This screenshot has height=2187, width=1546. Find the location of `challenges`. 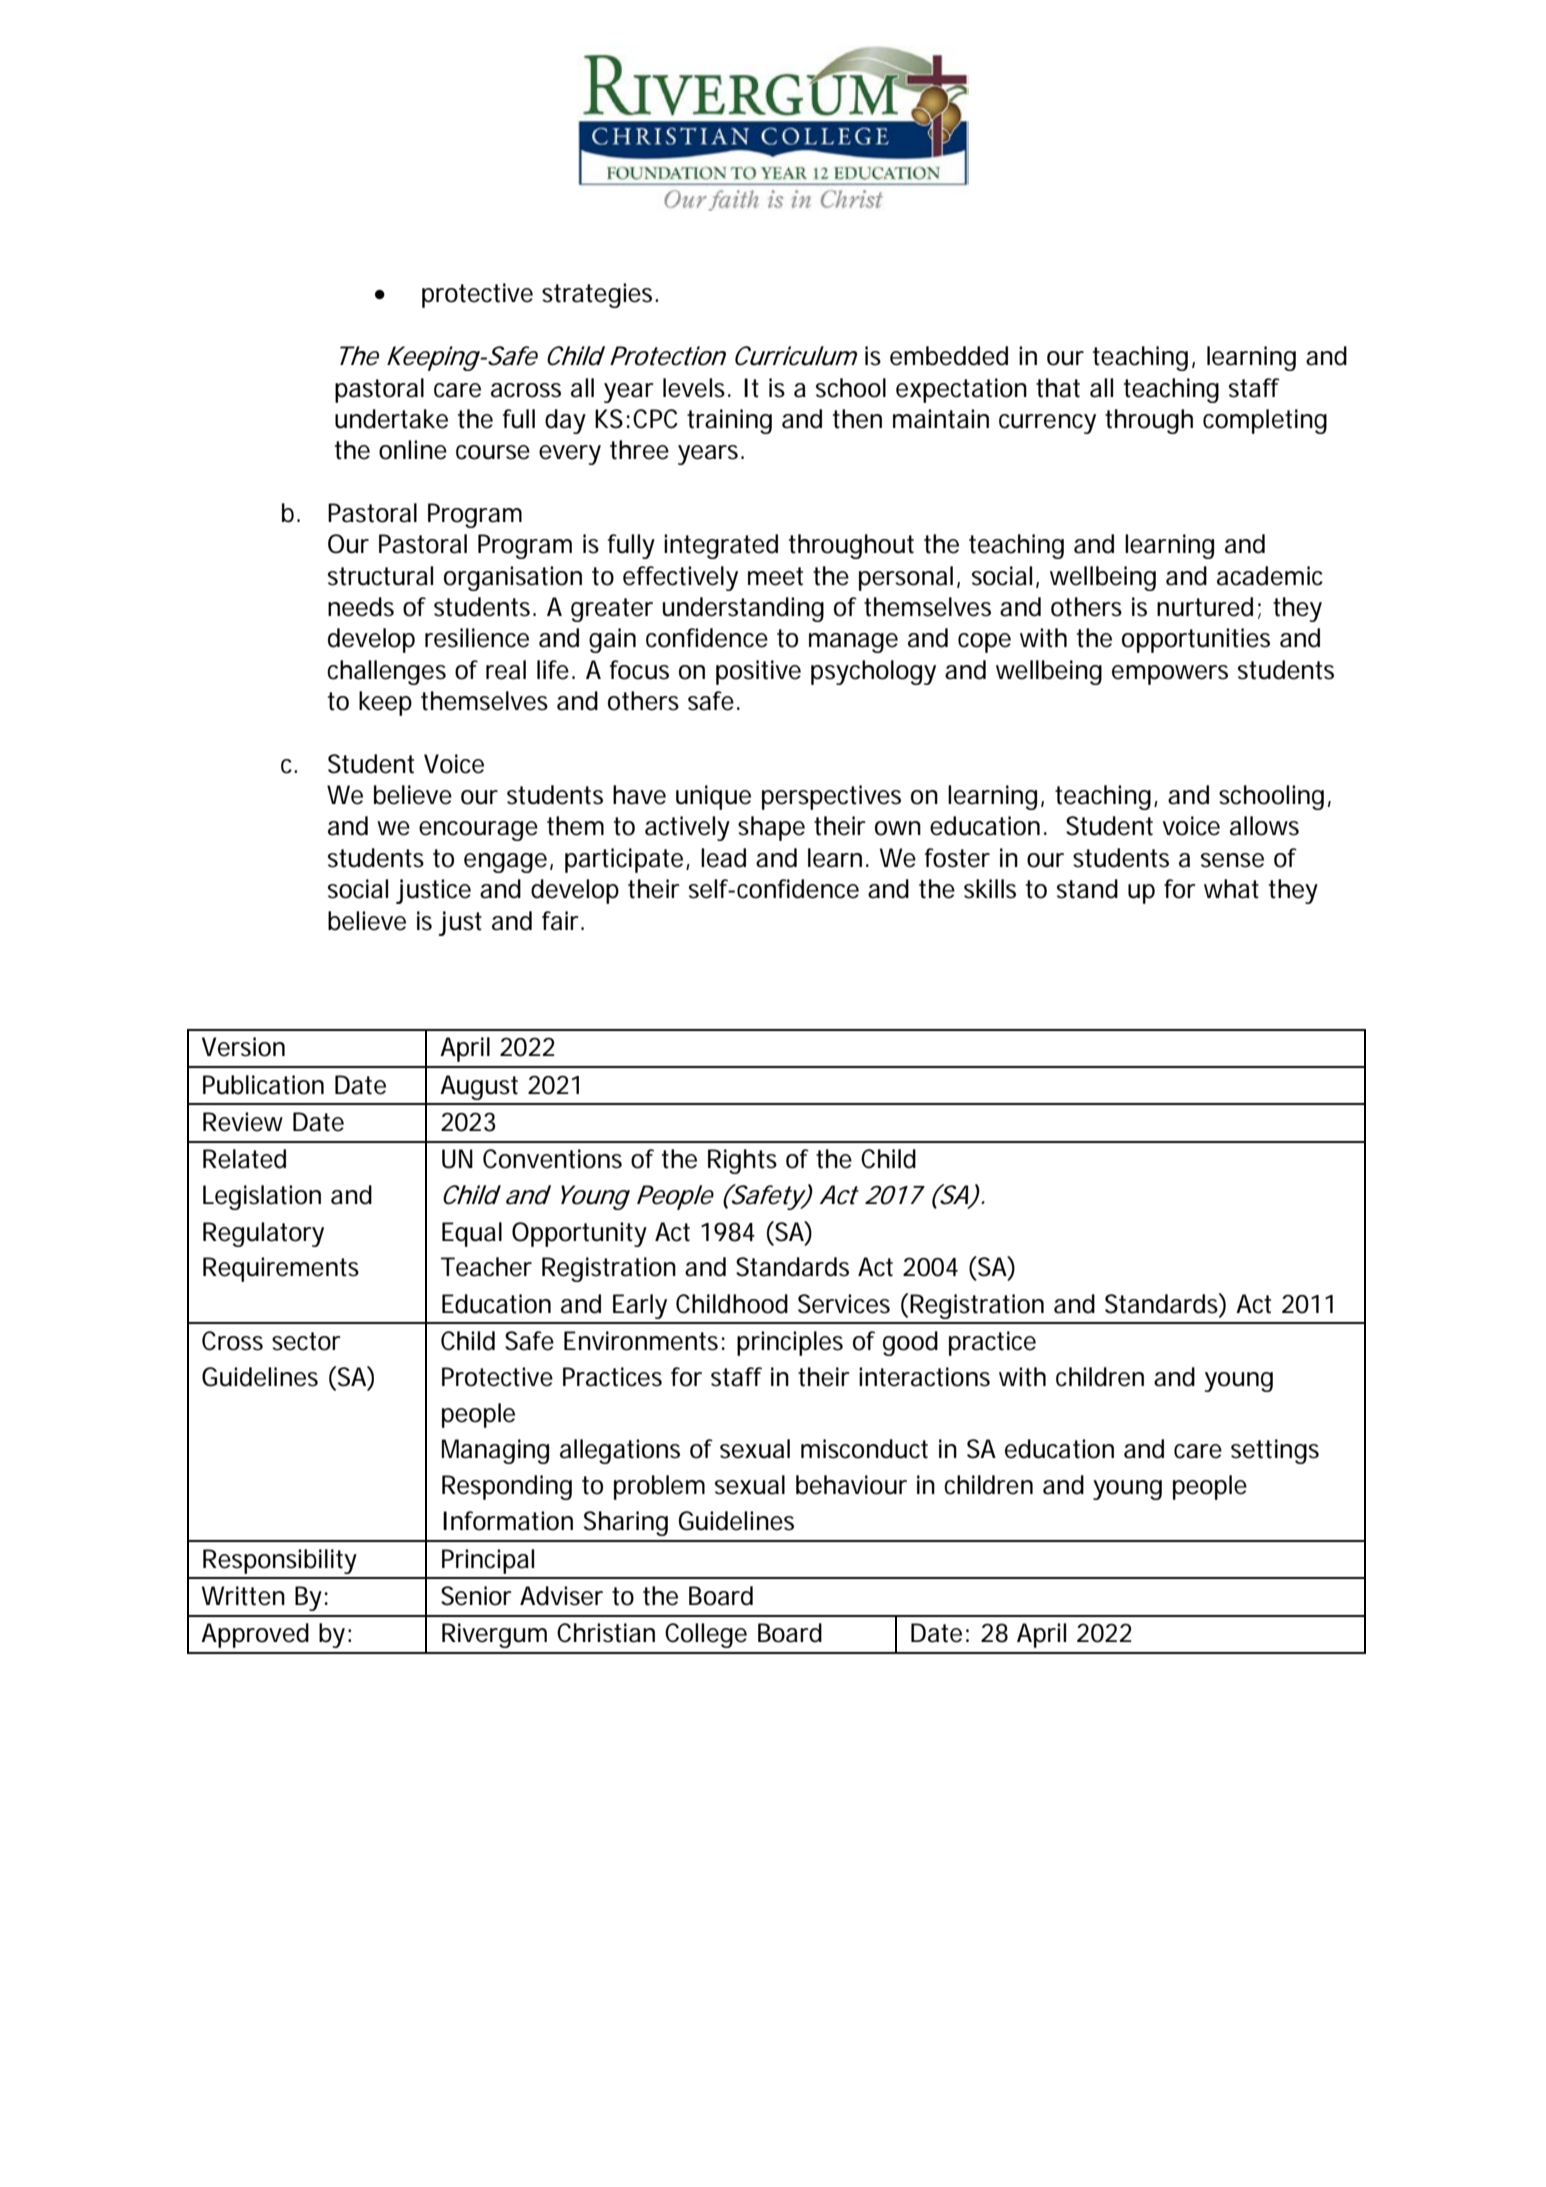

challenges is located at coordinates (386, 672).
